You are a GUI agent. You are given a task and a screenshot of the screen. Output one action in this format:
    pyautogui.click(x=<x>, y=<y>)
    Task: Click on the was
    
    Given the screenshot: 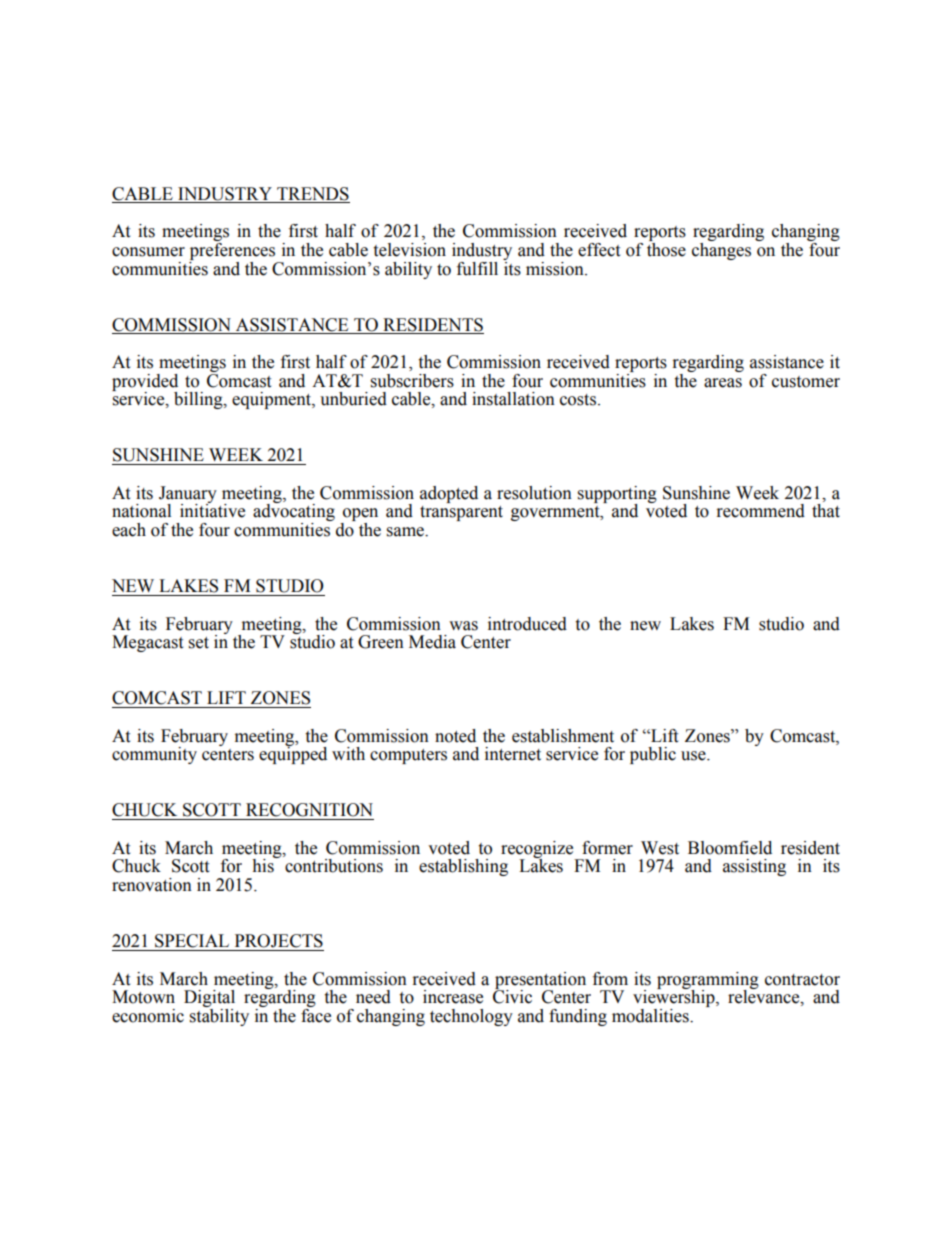 What is the action you would take?
    pyautogui.click(x=463, y=626)
